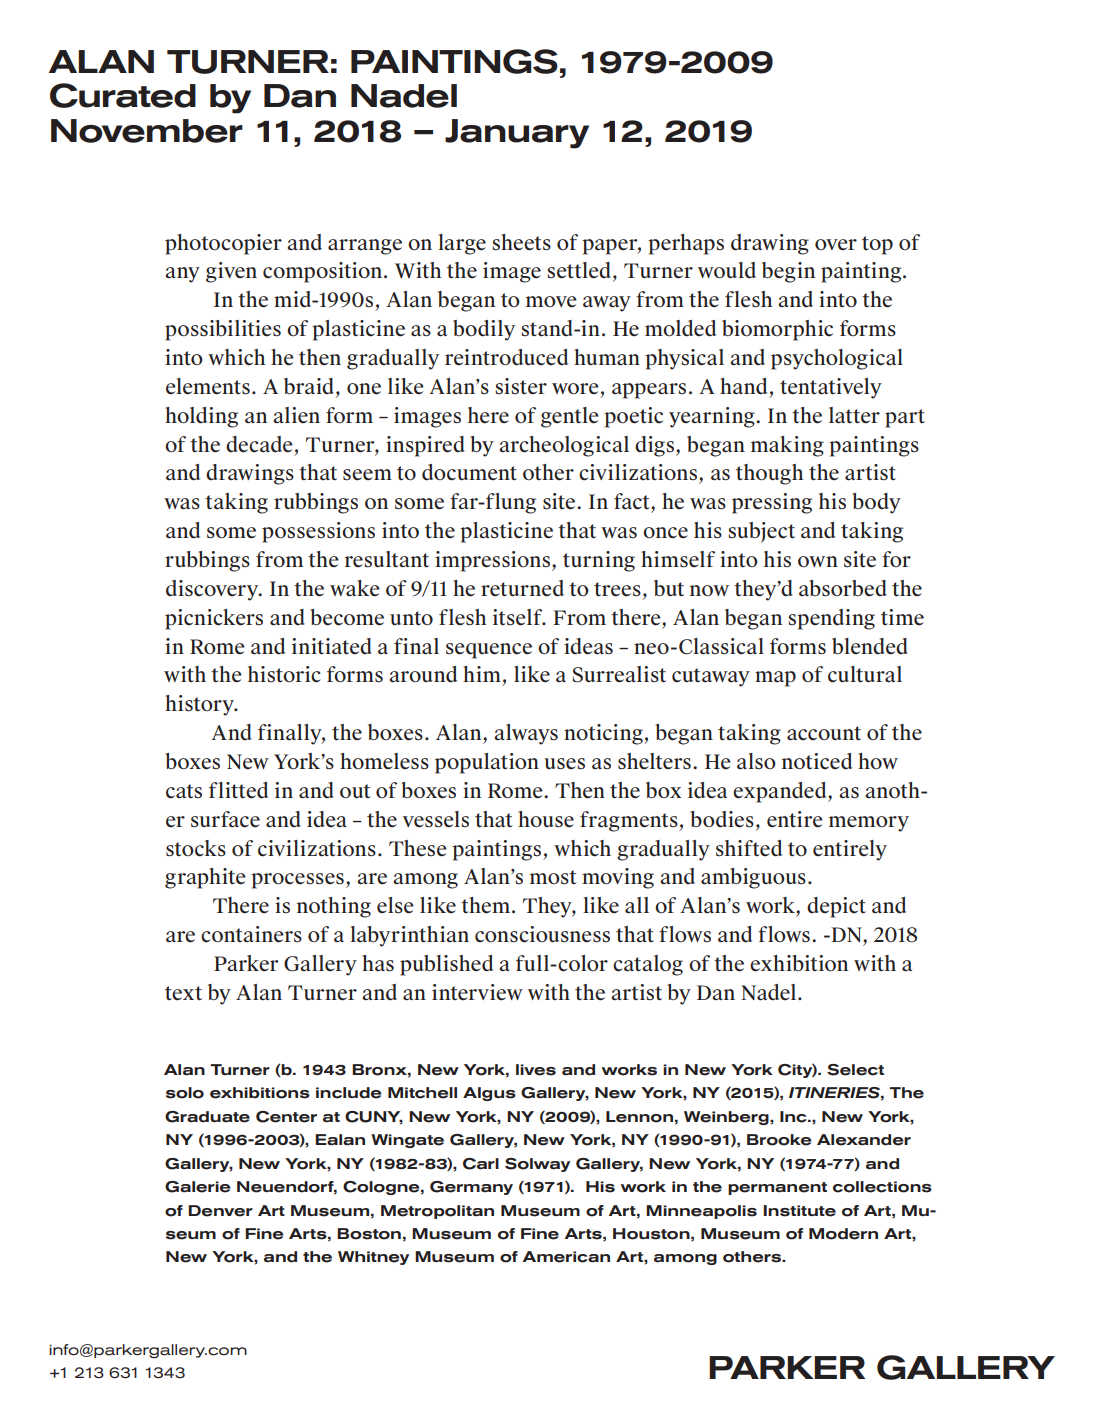  What do you see at coordinates (147, 131) in the document?
I see `November` at bounding box center [147, 131].
